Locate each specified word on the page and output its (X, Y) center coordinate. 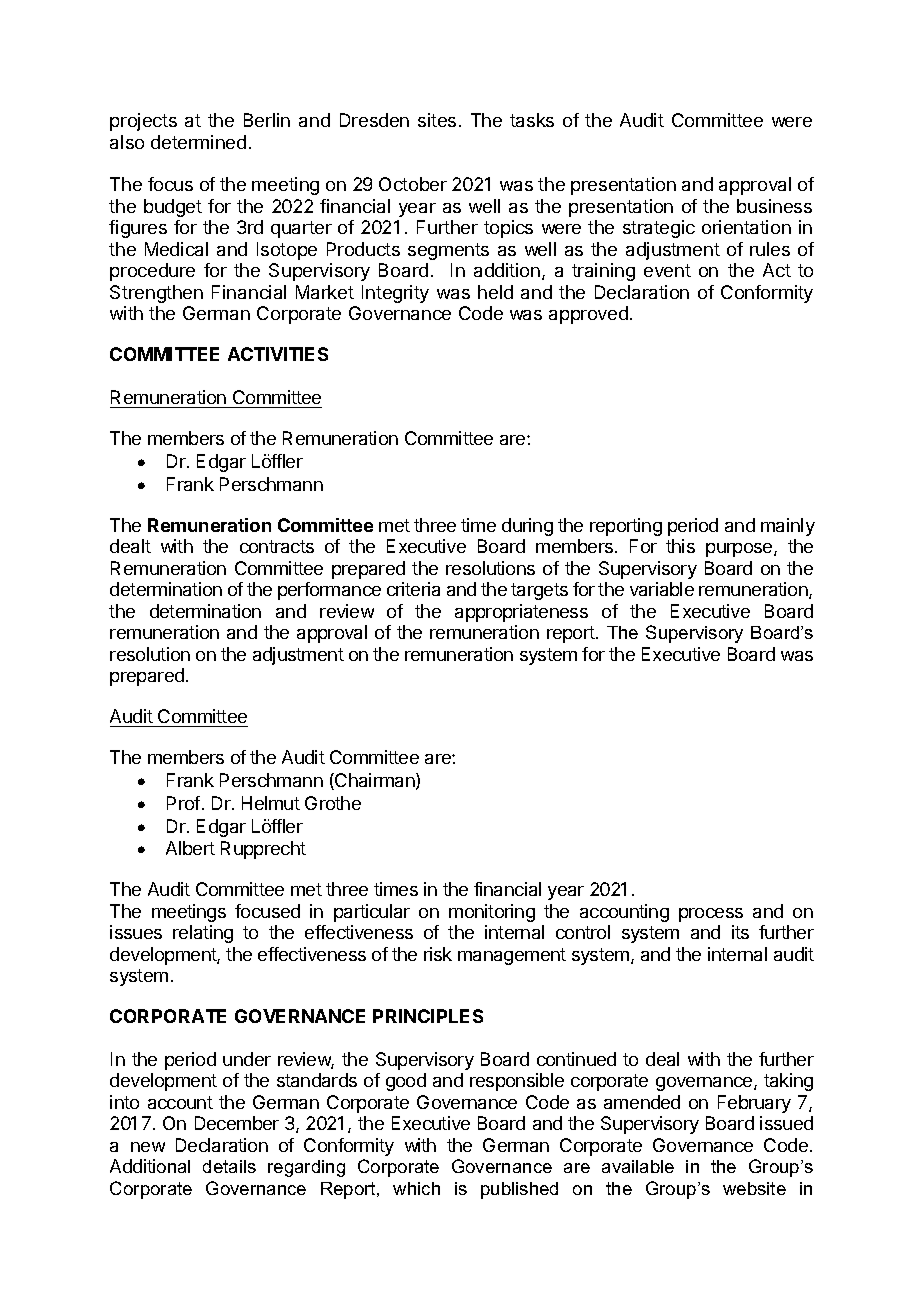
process (711, 915)
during (527, 527)
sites (437, 120)
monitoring (492, 913)
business (774, 206)
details (229, 1166)
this (680, 546)
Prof (183, 803)
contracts (277, 546)
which (416, 1188)
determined (198, 142)
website (754, 1188)
